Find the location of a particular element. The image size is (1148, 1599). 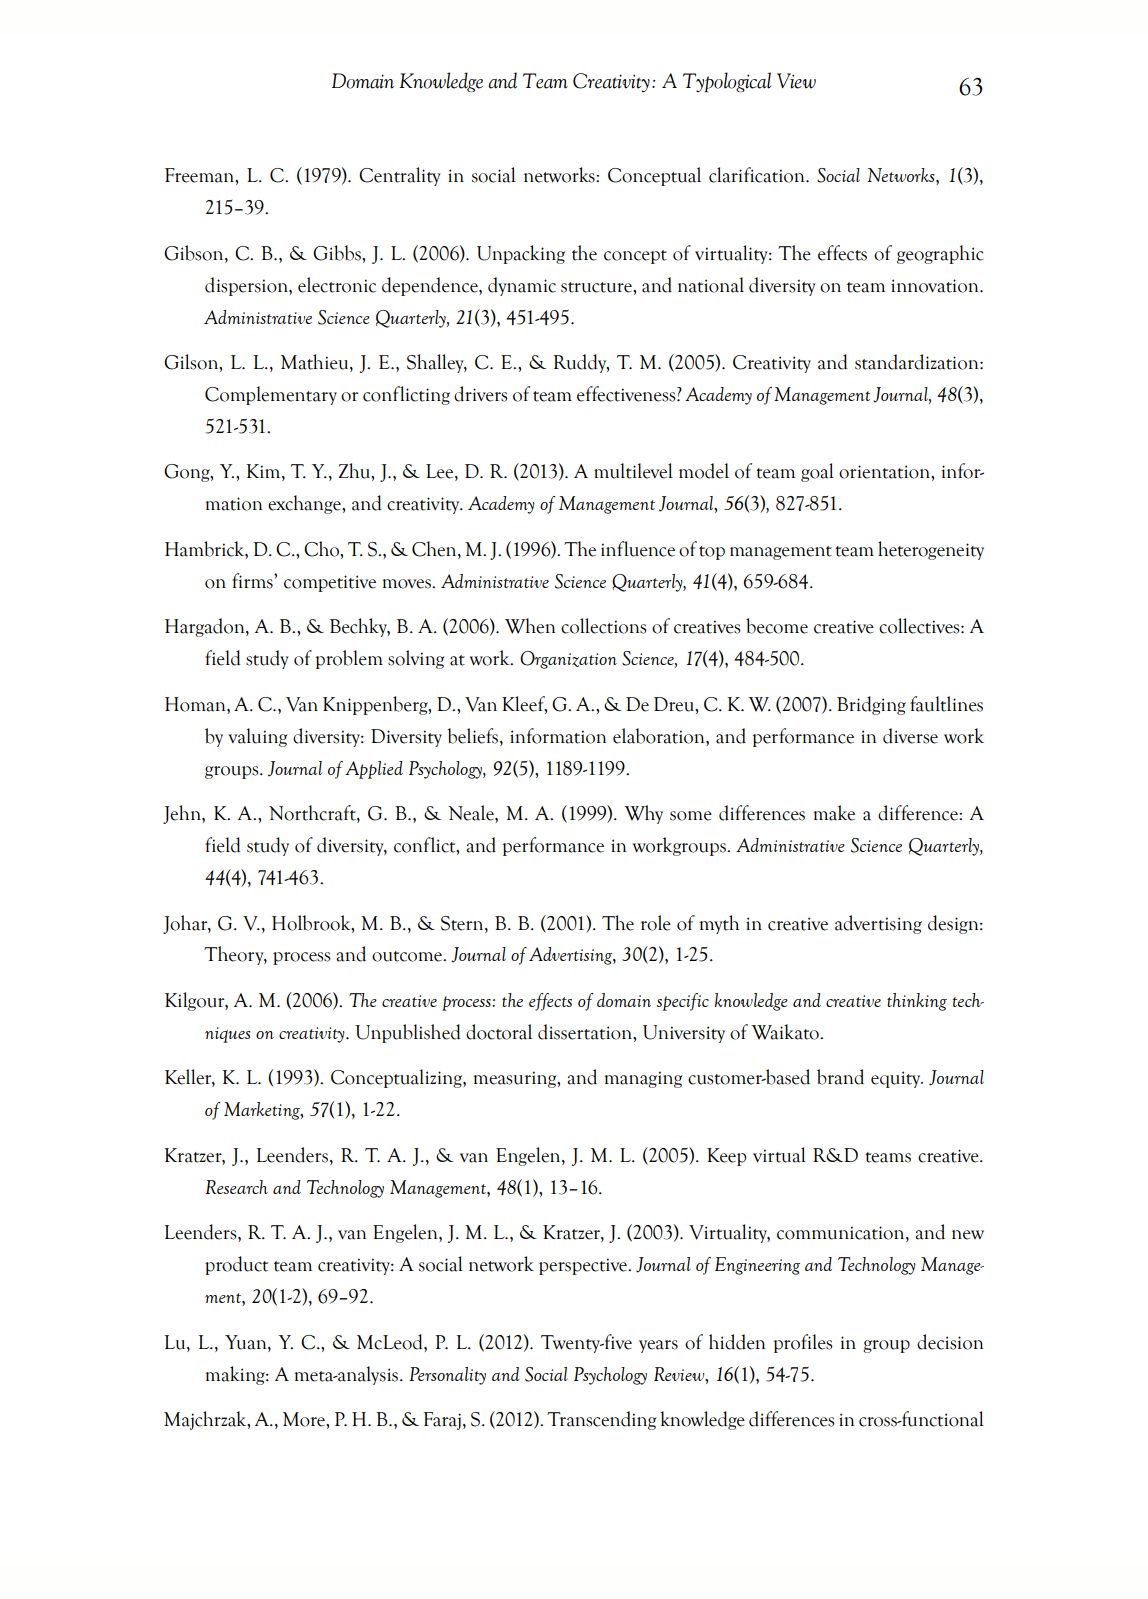

profiles is located at coordinates (803, 1343).
